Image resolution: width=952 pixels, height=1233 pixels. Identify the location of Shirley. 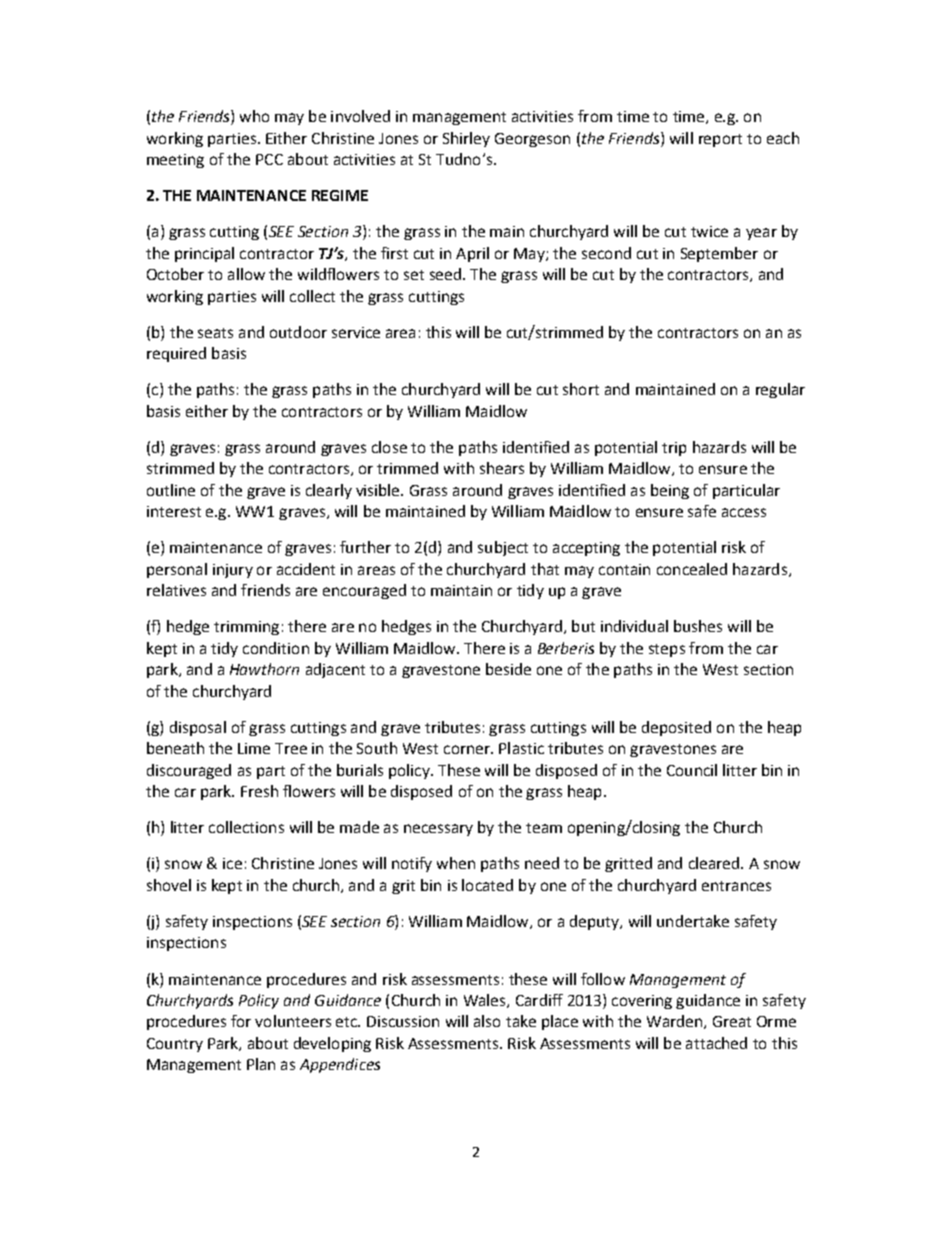
(466, 139).
